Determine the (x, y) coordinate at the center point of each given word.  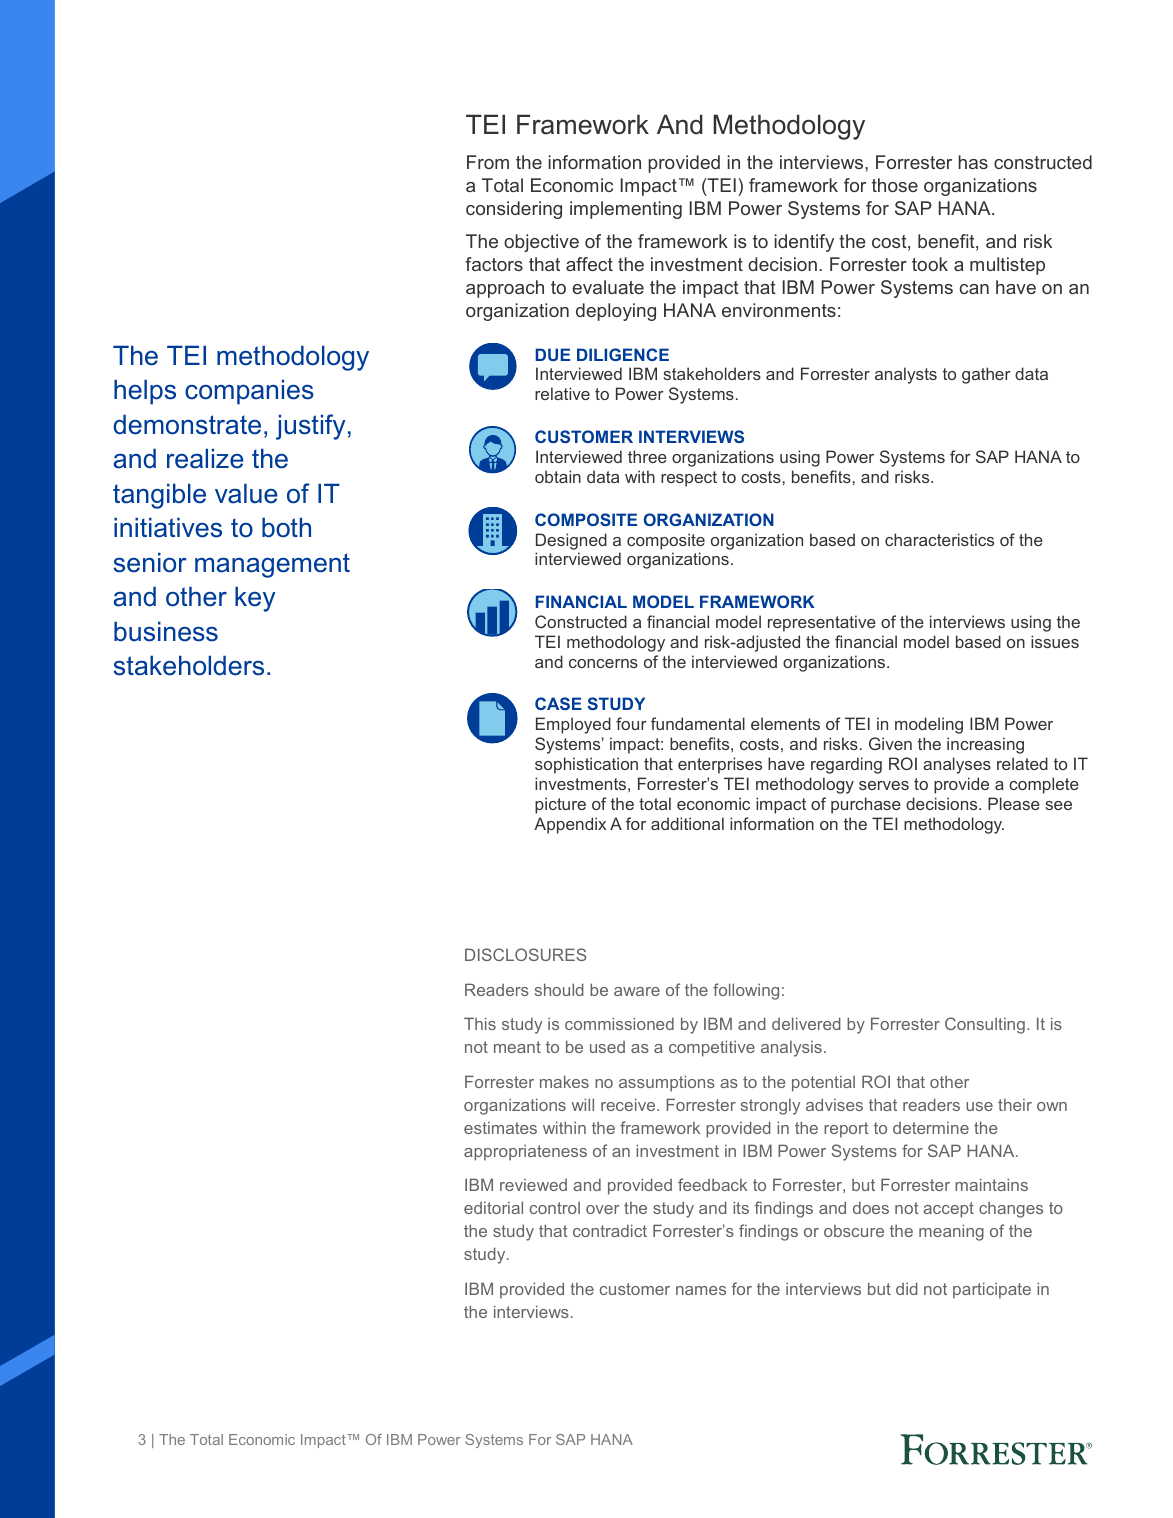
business (166, 631)
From (488, 162)
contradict (610, 1230)
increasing (985, 745)
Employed (573, 725)
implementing (626, 210)
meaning (951, 1232)
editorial (493, 1207)
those (895, 185)
